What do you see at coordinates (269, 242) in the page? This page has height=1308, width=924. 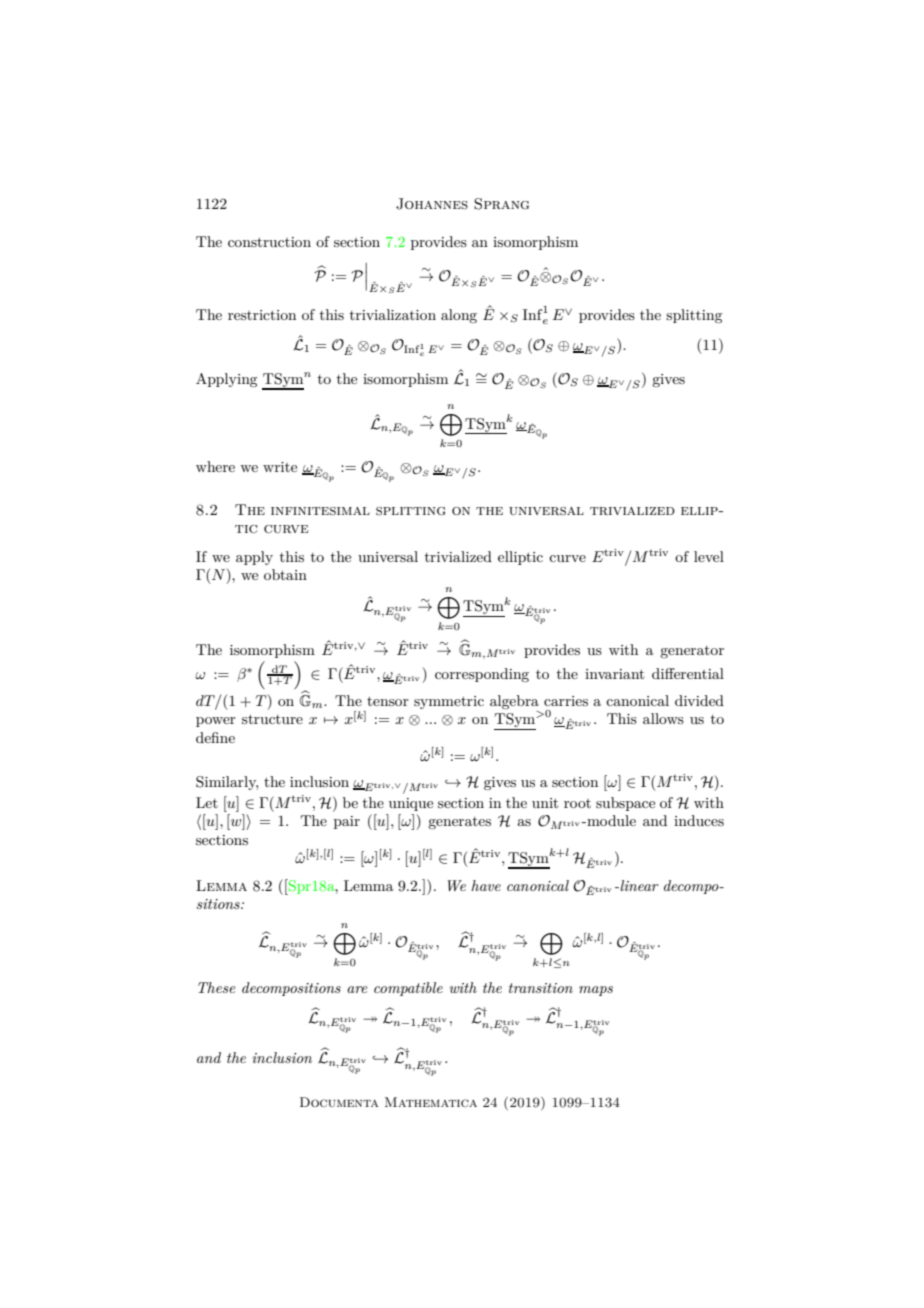 I see `construction` at bounding box center [269, 242].
